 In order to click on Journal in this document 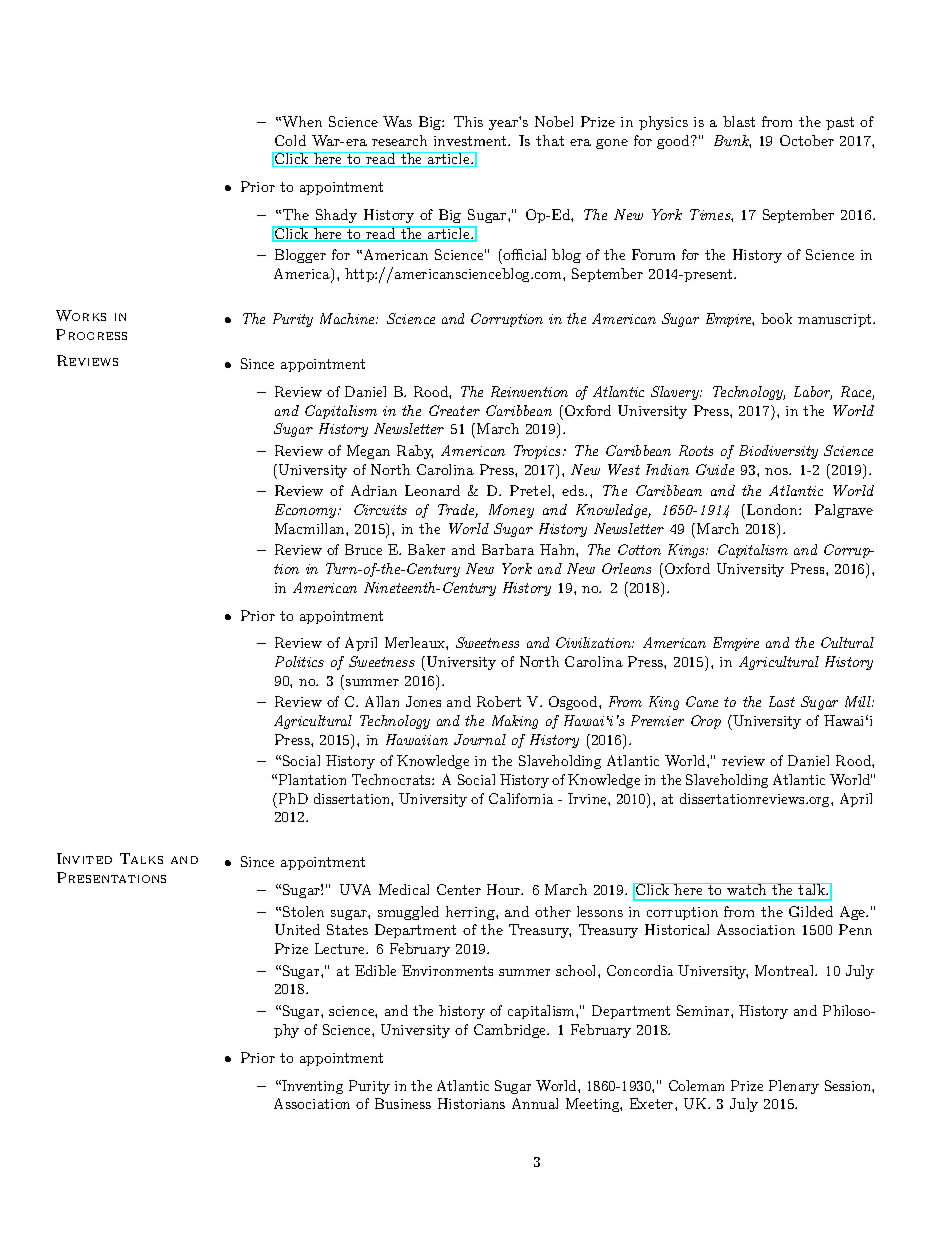, I will do `click(480, 739)`.
